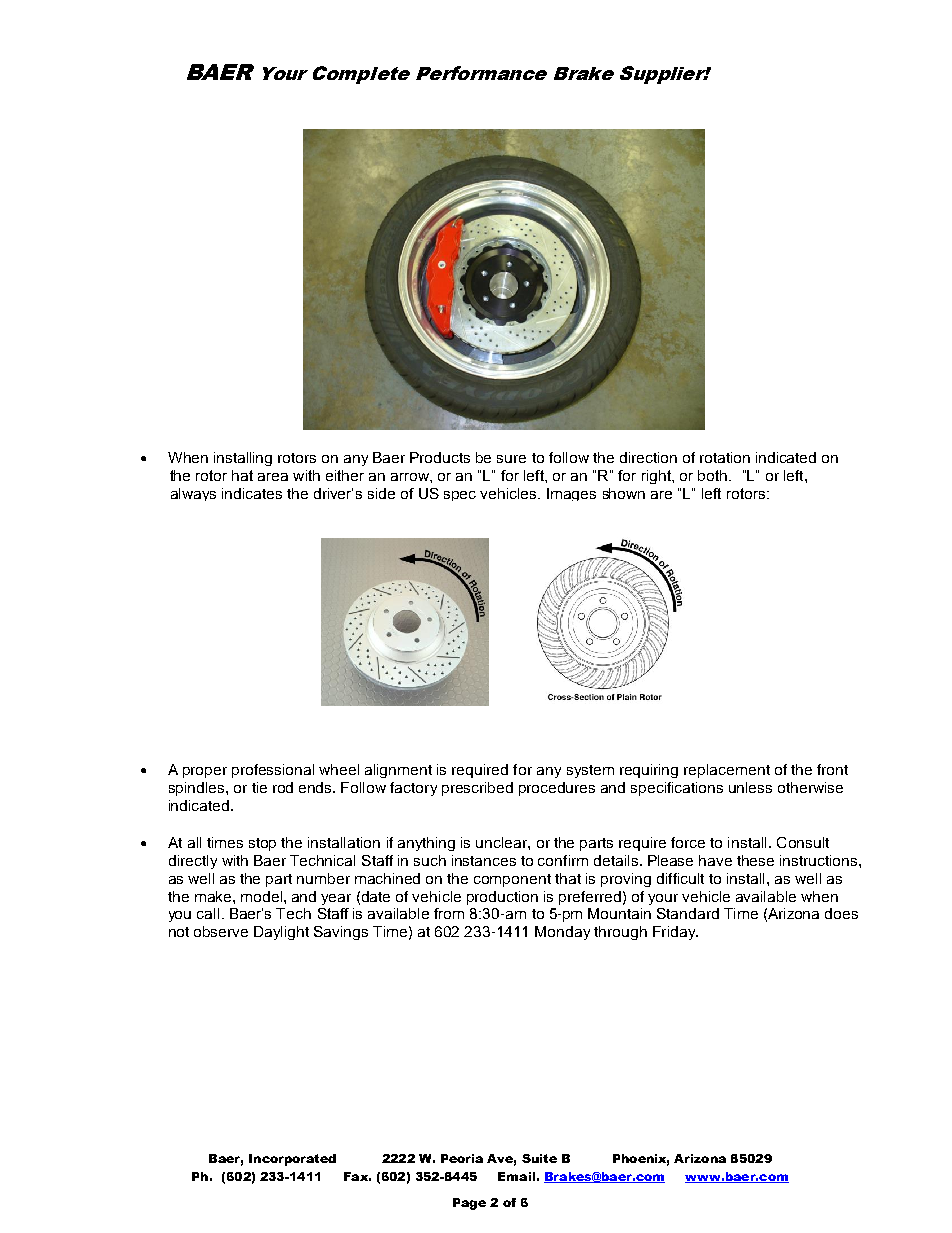 The image size is (952, 1233). Describe the element at coordinates (511, 459) in the screenshot. I see `sure` at that location.
